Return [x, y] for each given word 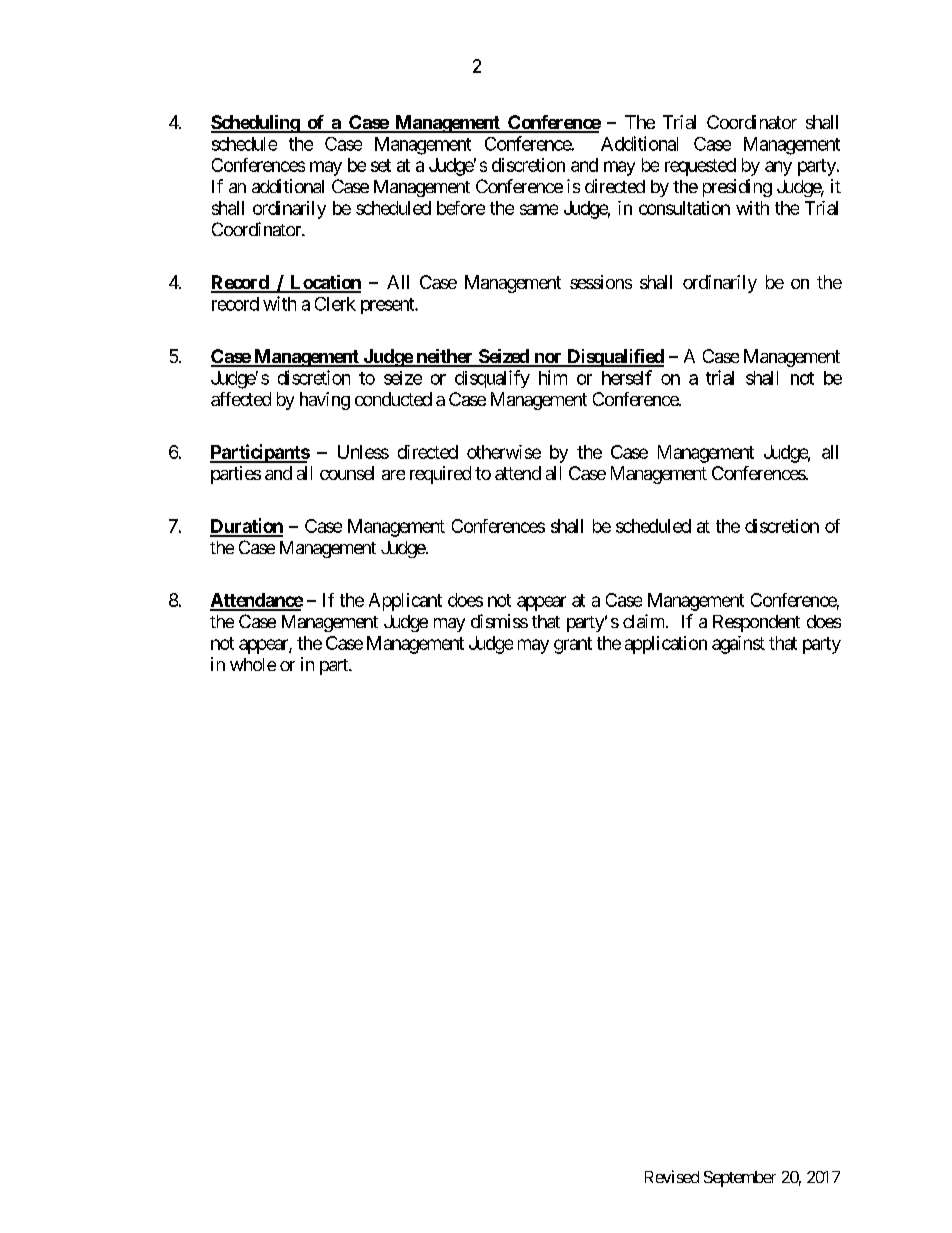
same [539, 209]
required [440, 475]
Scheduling [256, 124]
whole [253, 664]
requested [700, 167]
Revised [672, 1176]
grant [573, 645]
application [666, 645]
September [740, 1179]
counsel [347, 473]
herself [627, 377]
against [738, 645]
